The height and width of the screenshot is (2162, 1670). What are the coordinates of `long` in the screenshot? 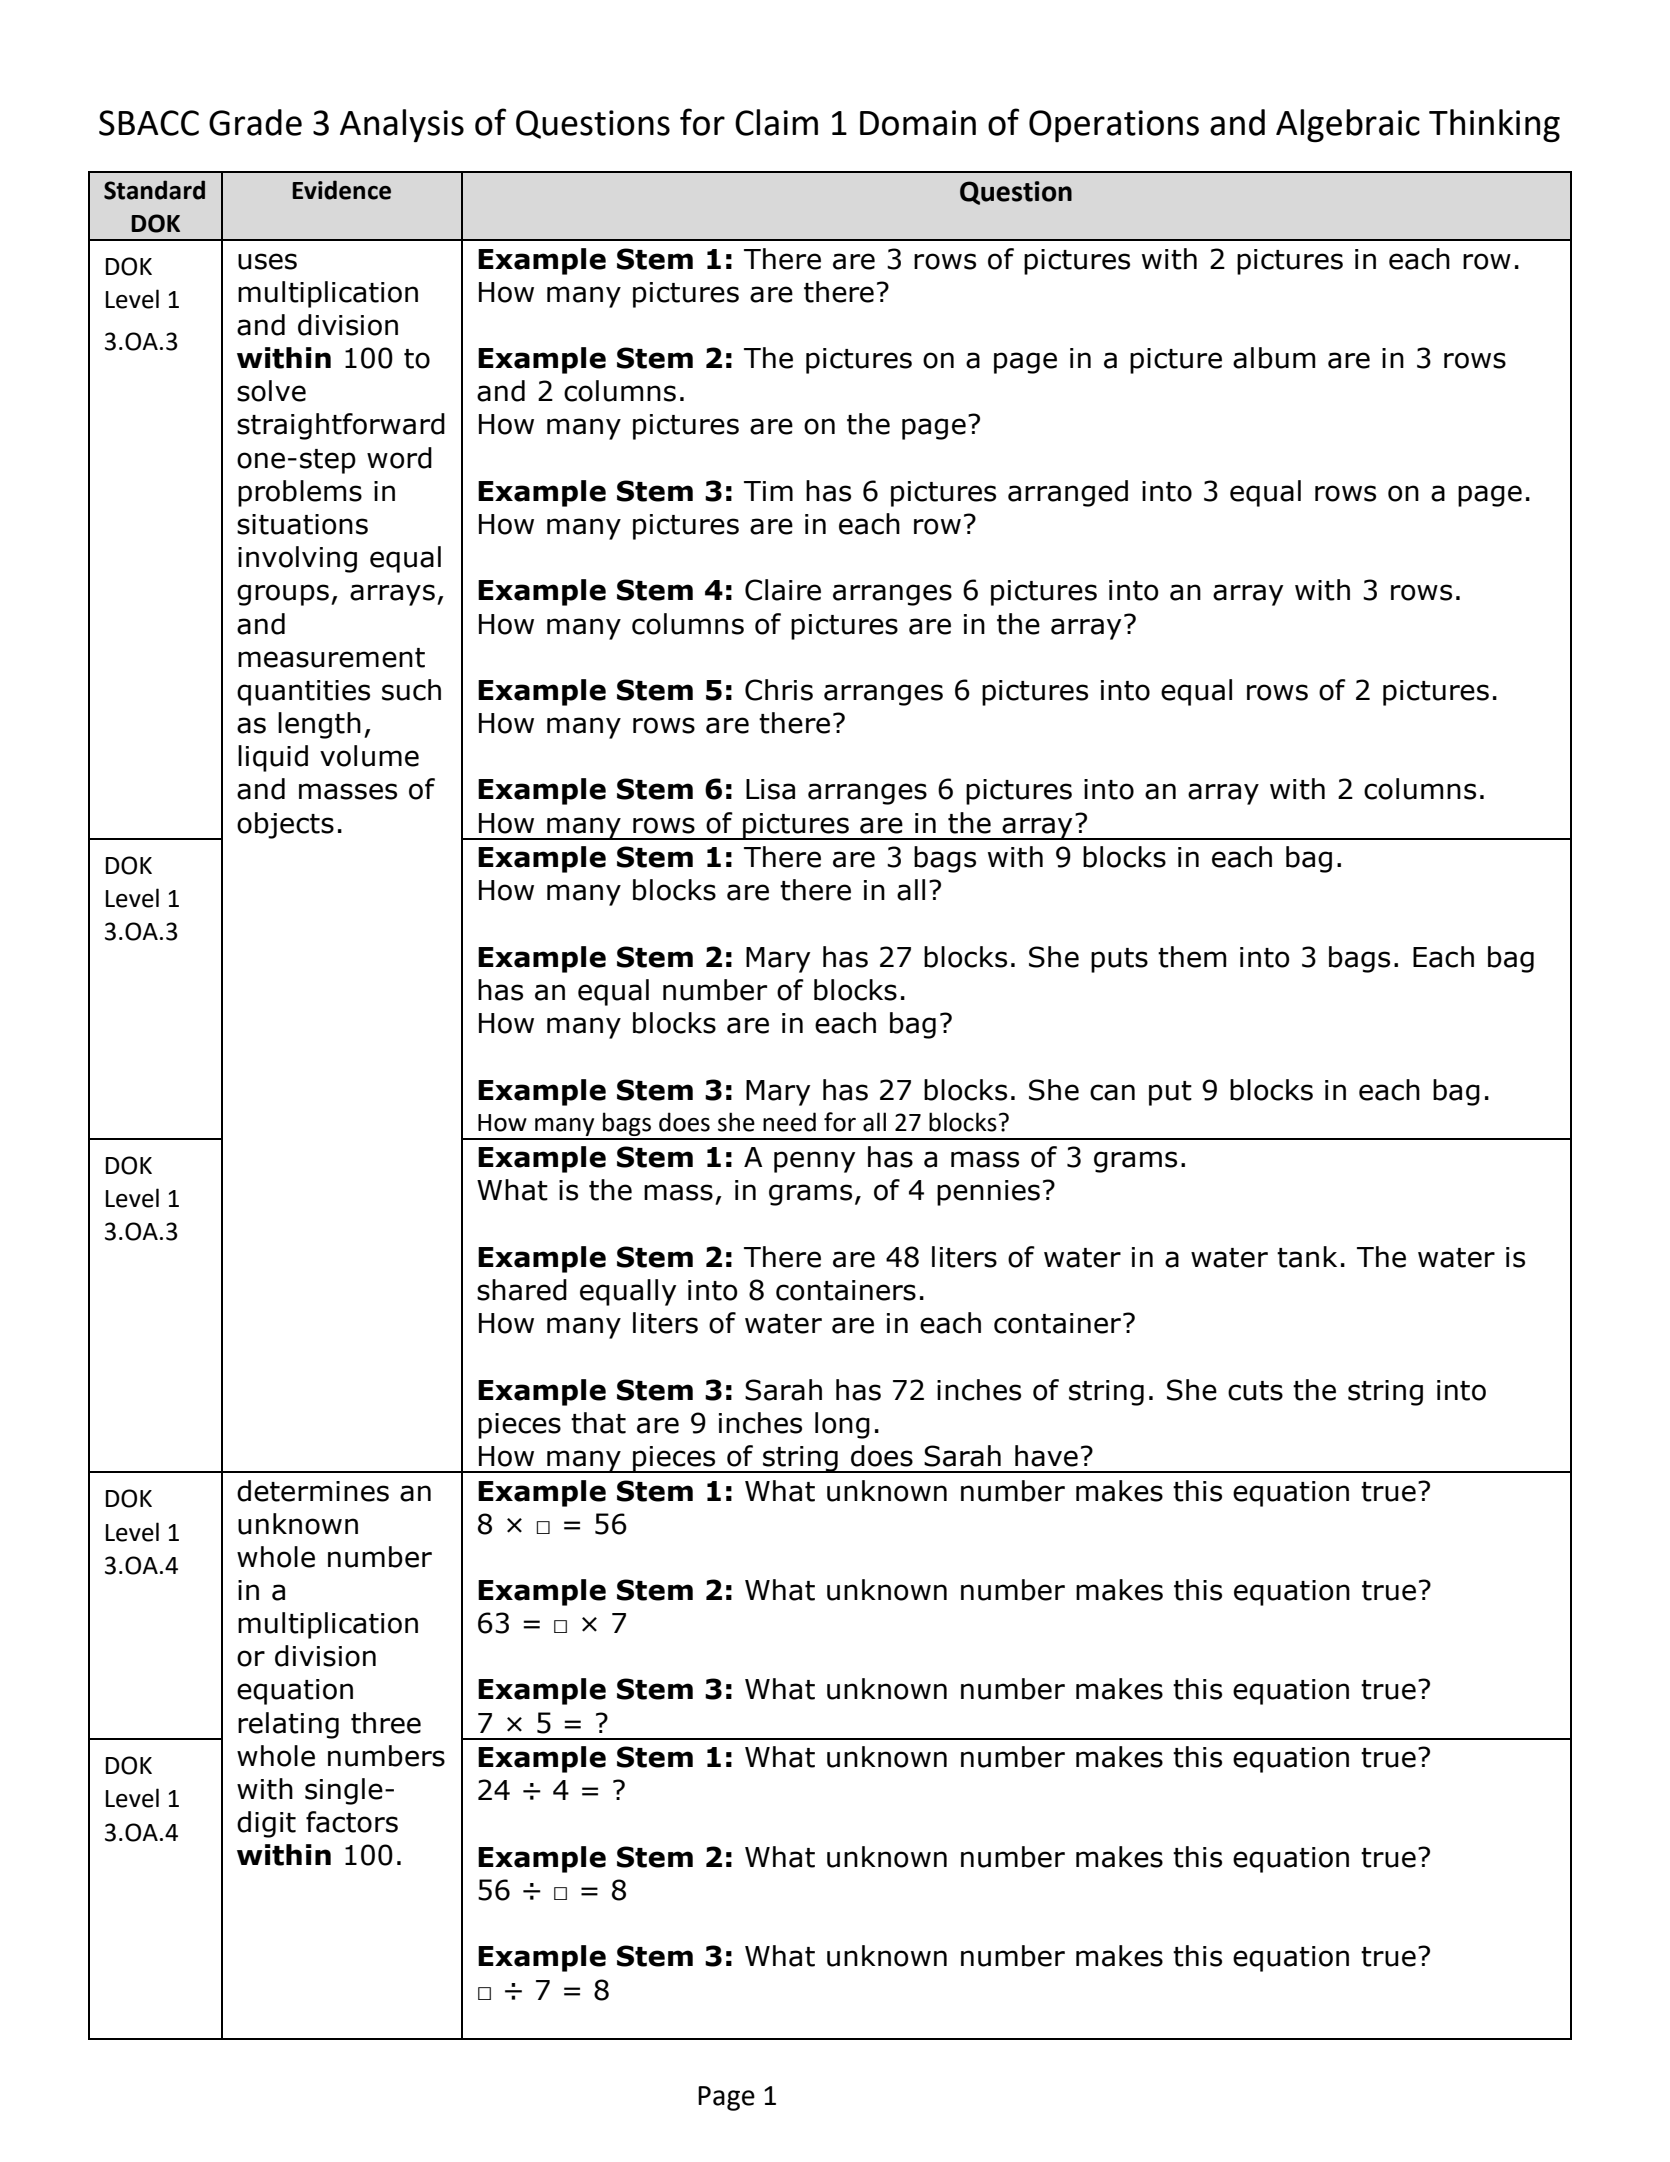 It's located at (842, 1425).
